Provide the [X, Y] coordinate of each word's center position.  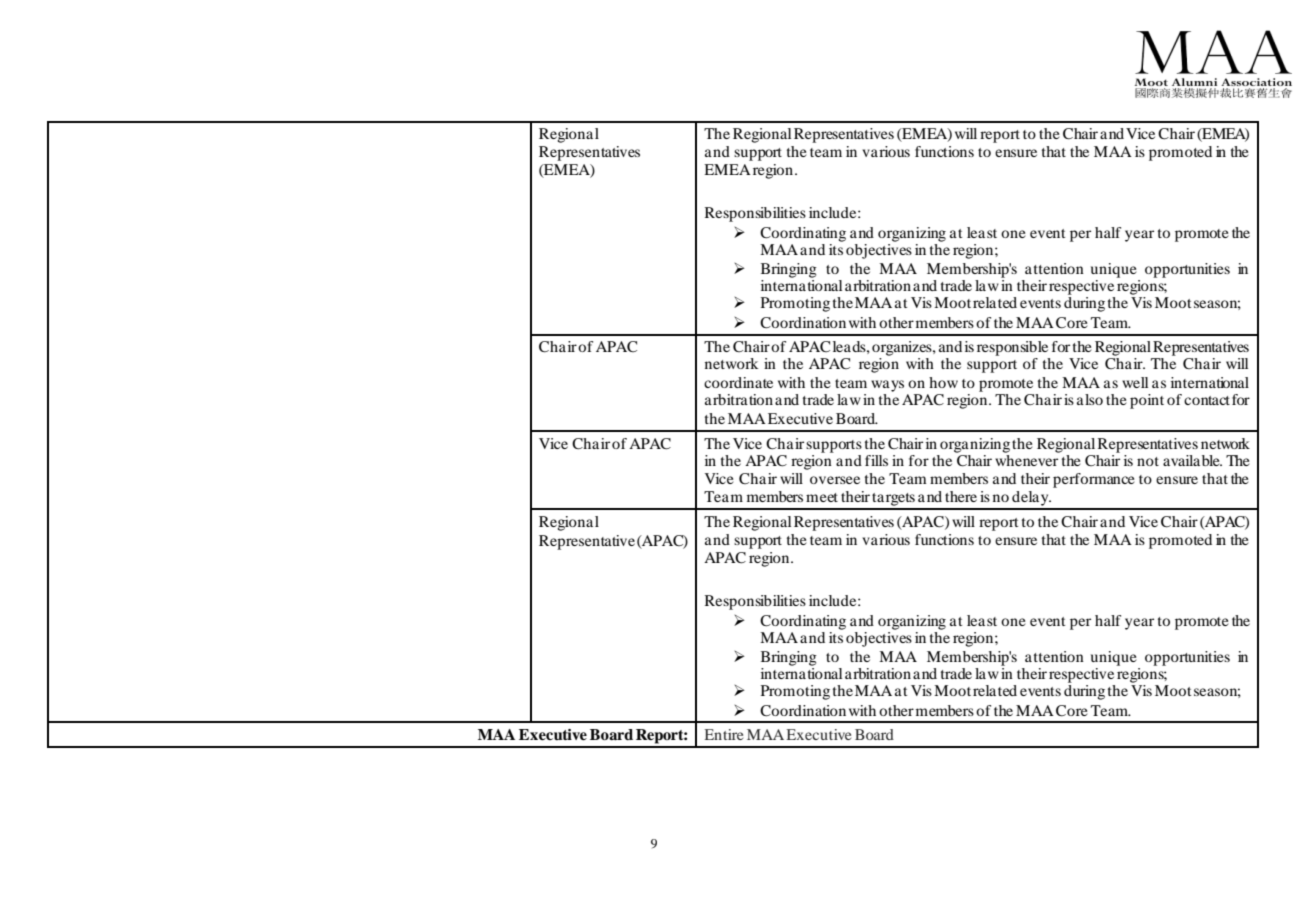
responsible [1012, 348]
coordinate [738, 382]
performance [1094, 480]
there [961, 496]
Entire [724, 734]
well [1135, 382]
